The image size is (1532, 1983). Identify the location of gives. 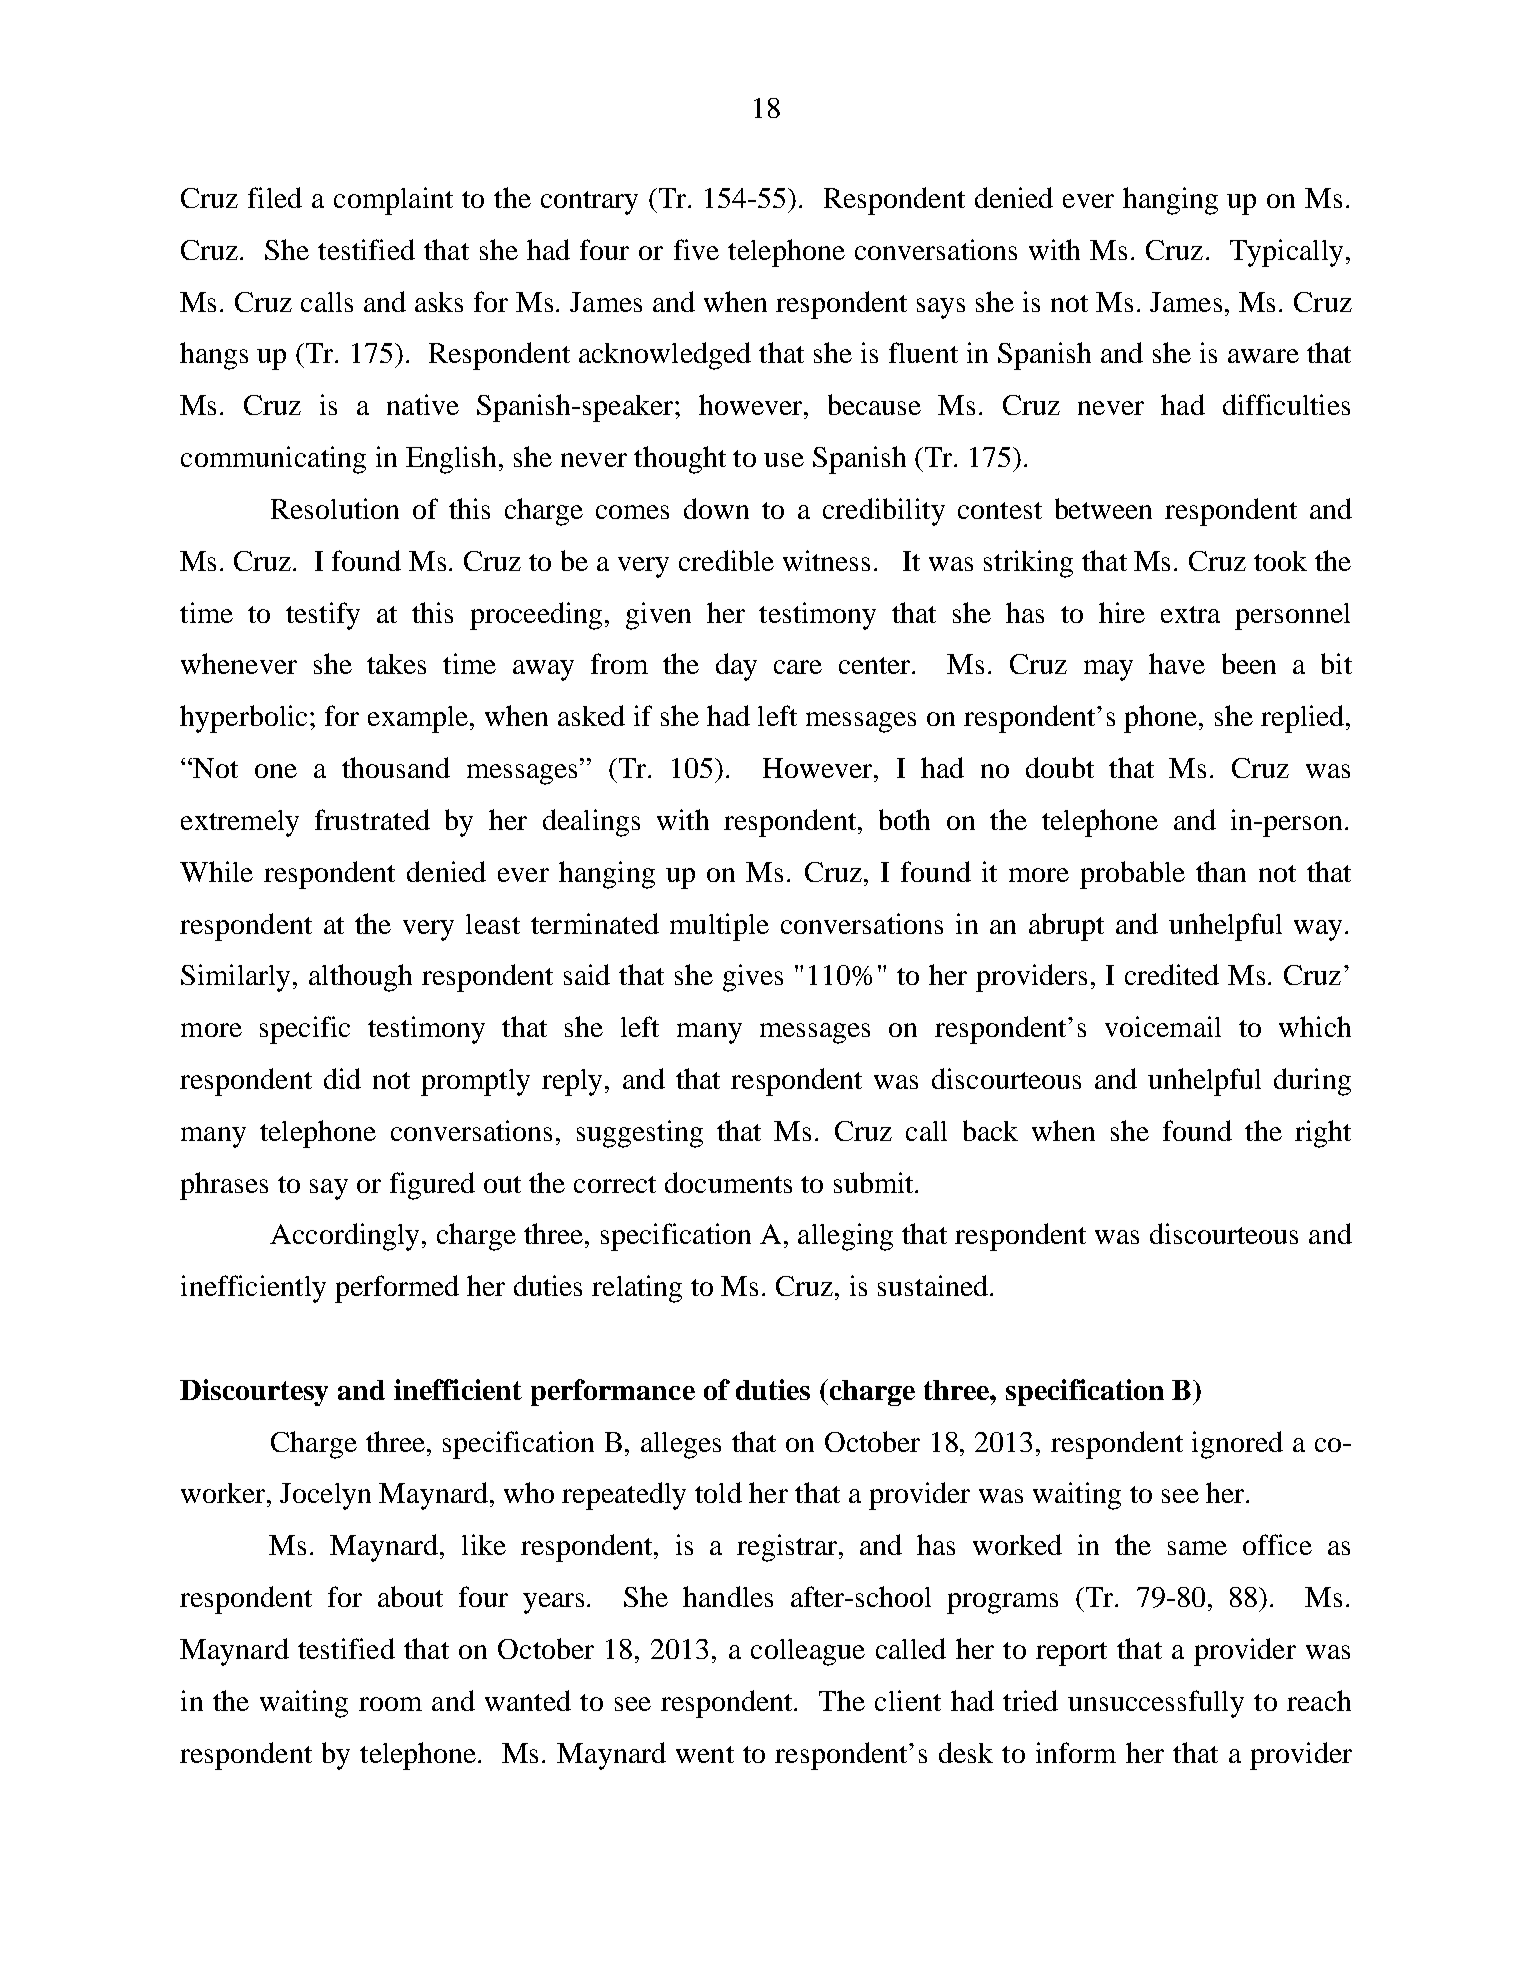
(753, 978).
